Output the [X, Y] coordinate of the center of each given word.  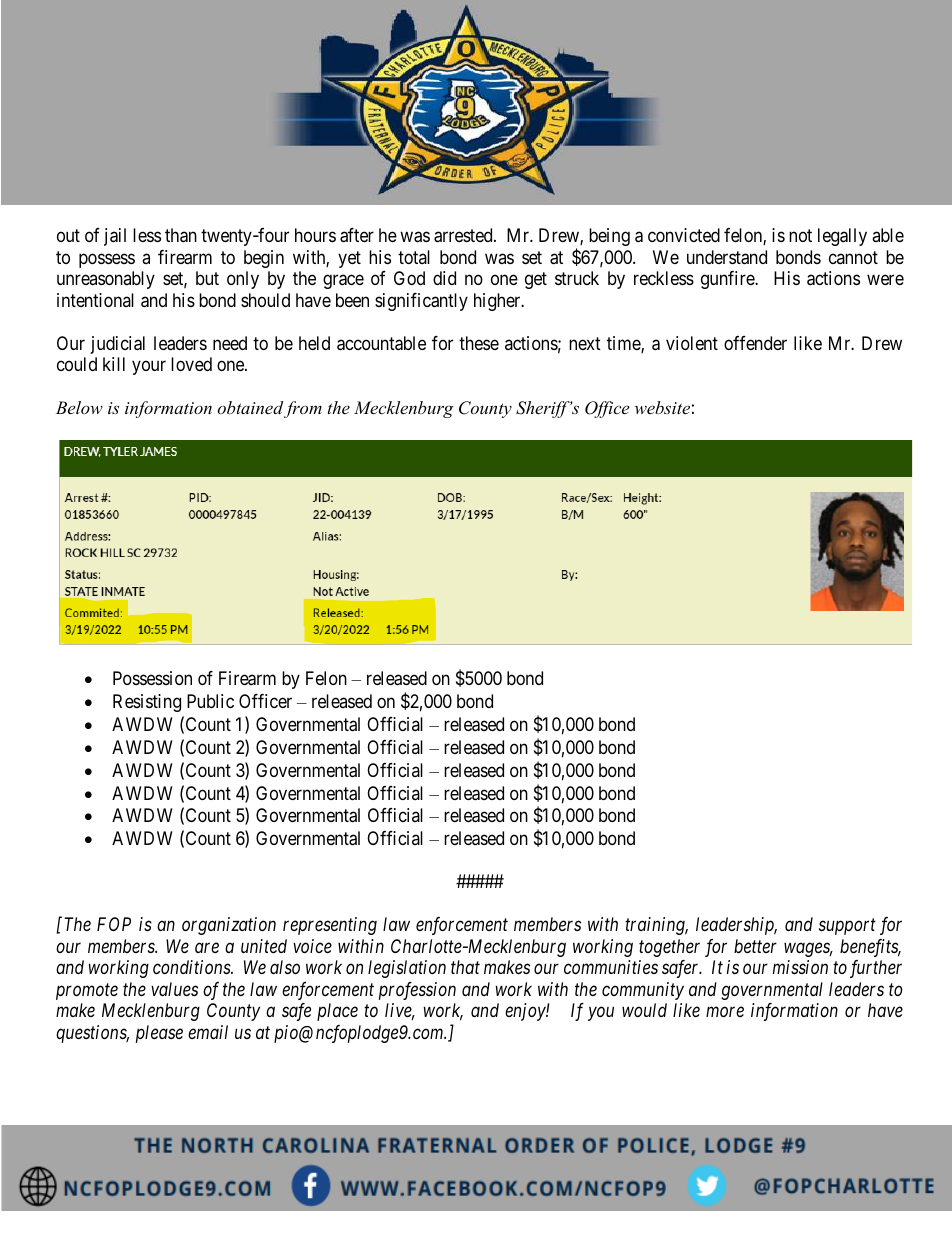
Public [210, 701]
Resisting [147, 703]
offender [755, 343]
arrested [464, 235]
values [174, 989]
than [181, 235]
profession [417, 991]
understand [727, 257]
